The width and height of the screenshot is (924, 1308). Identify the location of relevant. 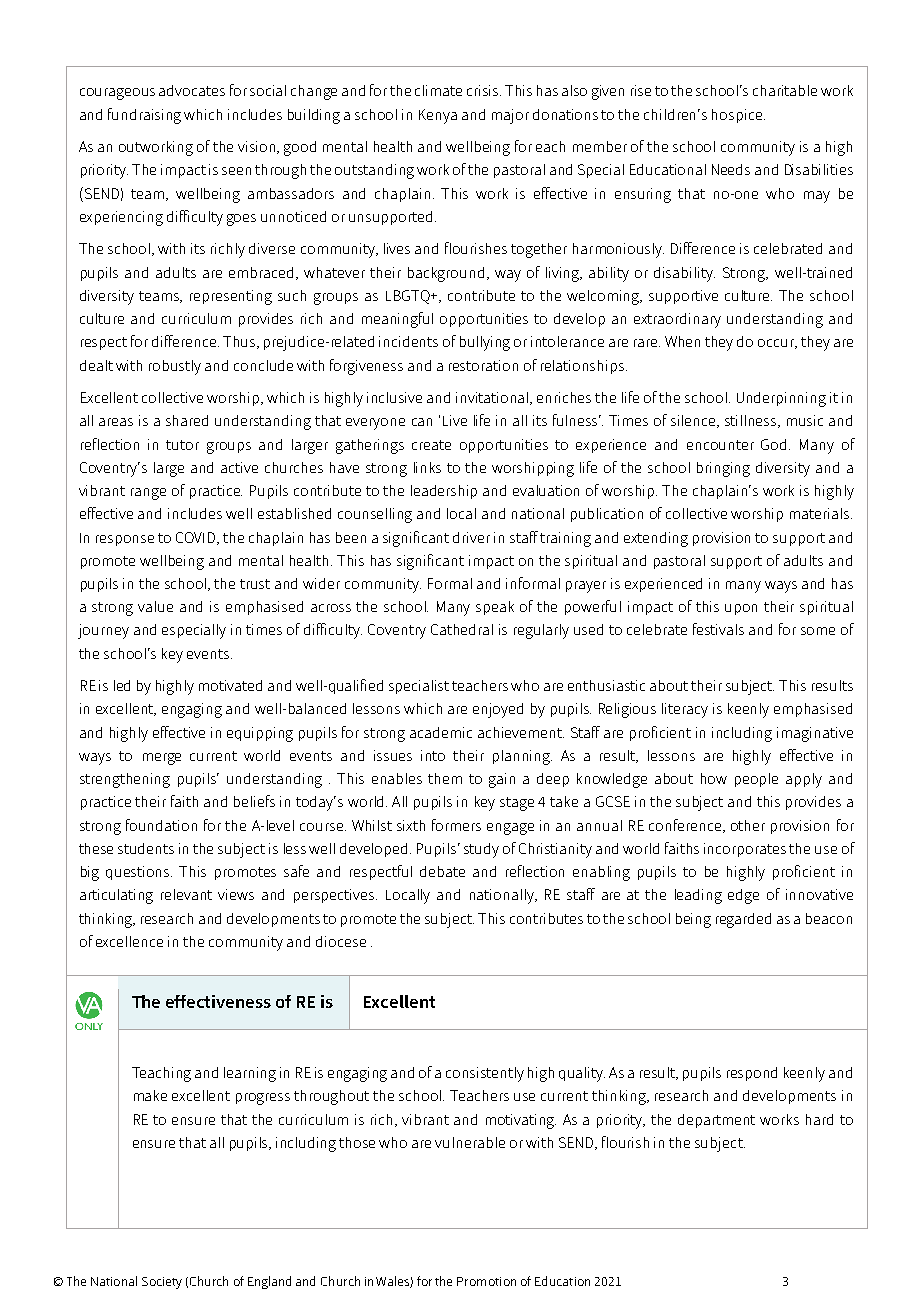
(186, 894).
